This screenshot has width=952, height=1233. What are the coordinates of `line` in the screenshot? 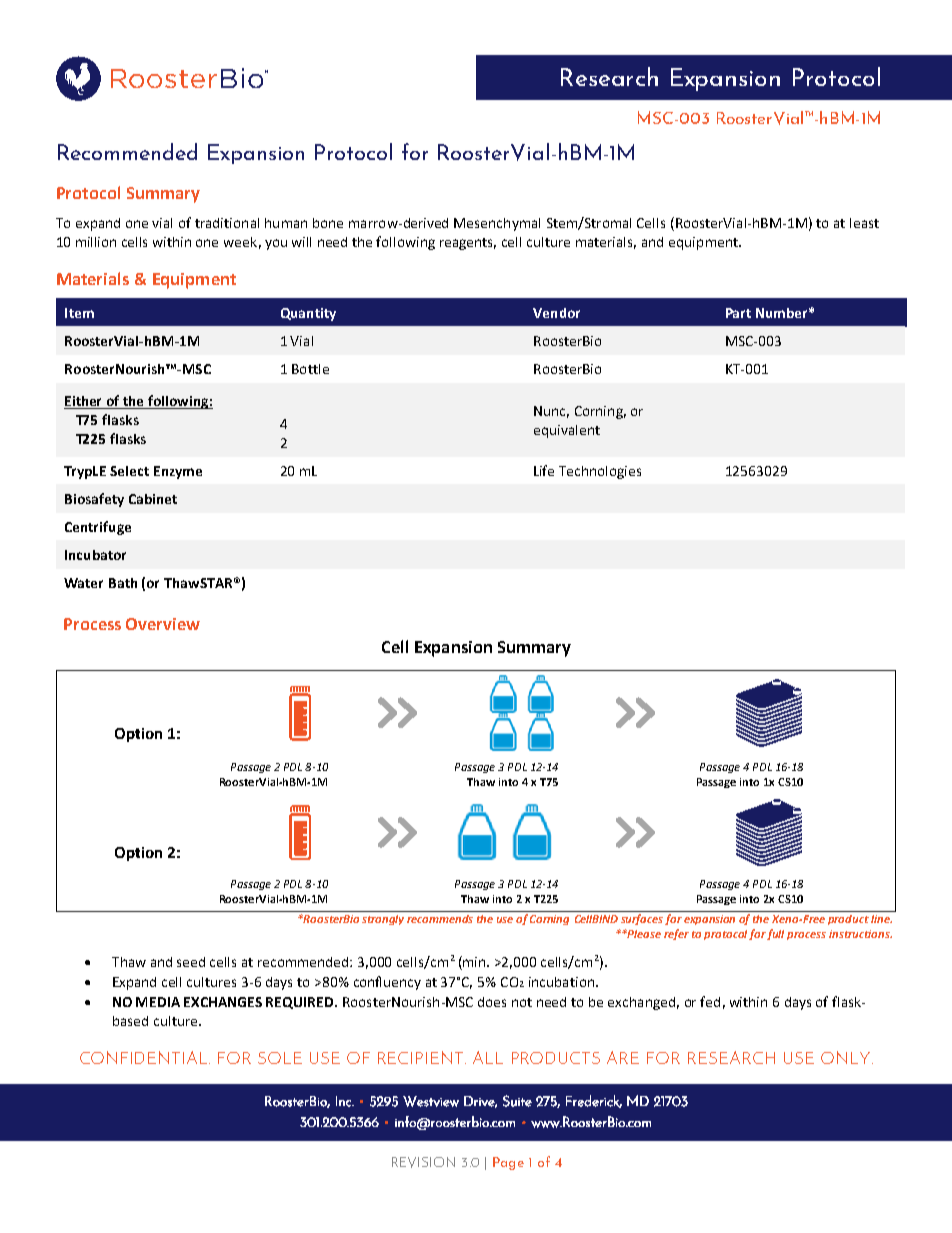 It's located at (881, 919).
